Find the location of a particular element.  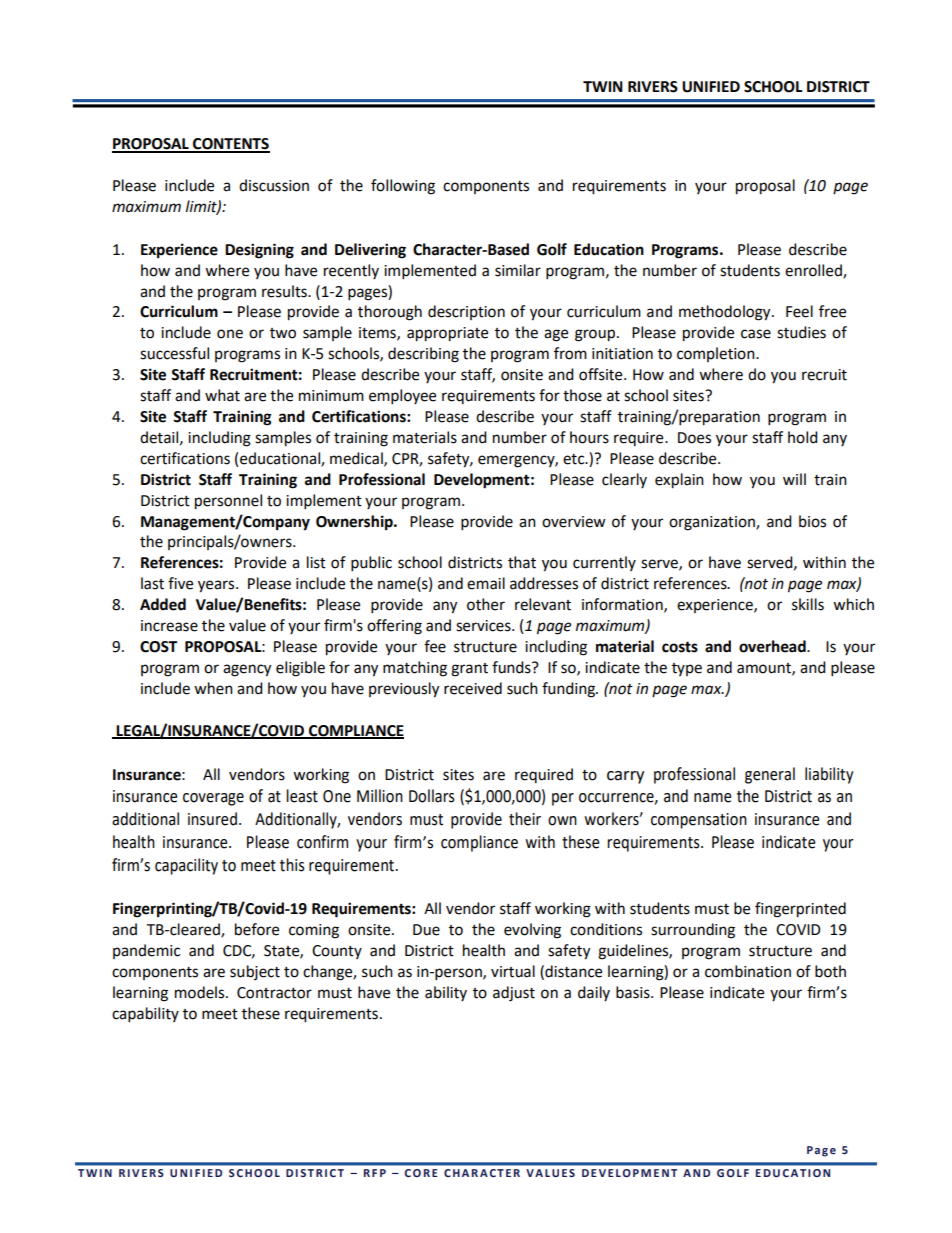

years is located at coordinates (217, 586).
